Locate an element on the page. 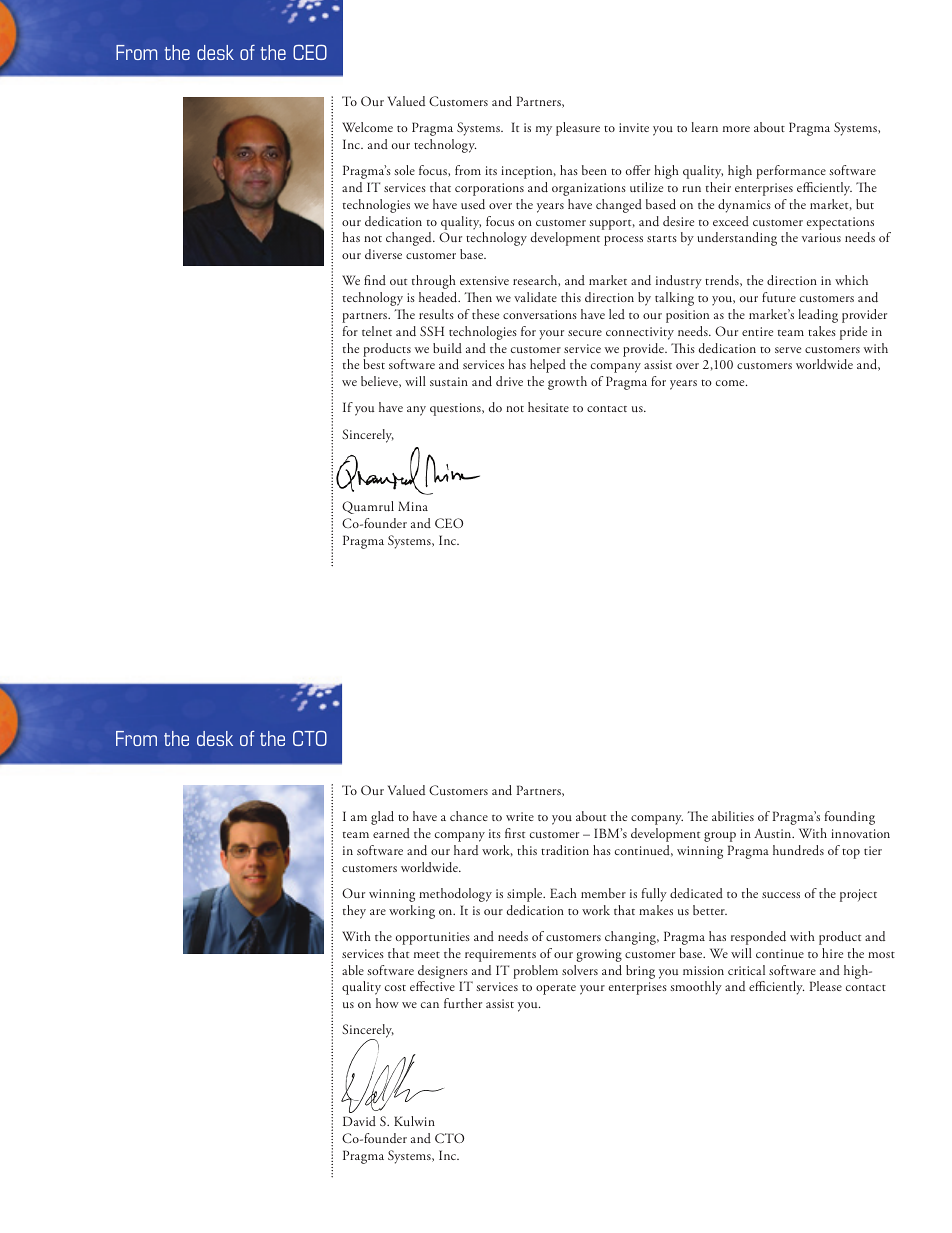  David is located at coordinates (359, 1121).
